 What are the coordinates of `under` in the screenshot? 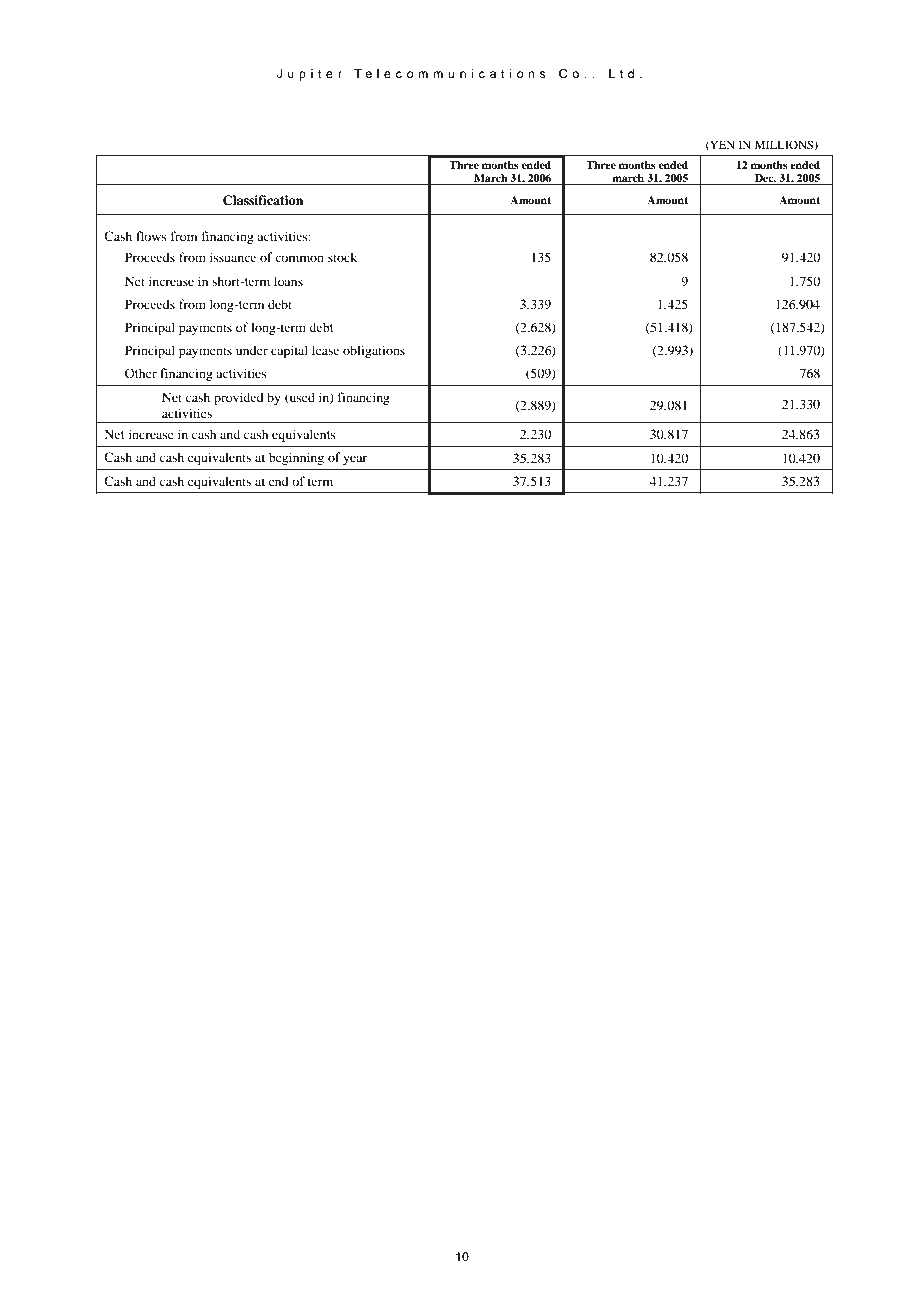 It's located at (252, 350).
